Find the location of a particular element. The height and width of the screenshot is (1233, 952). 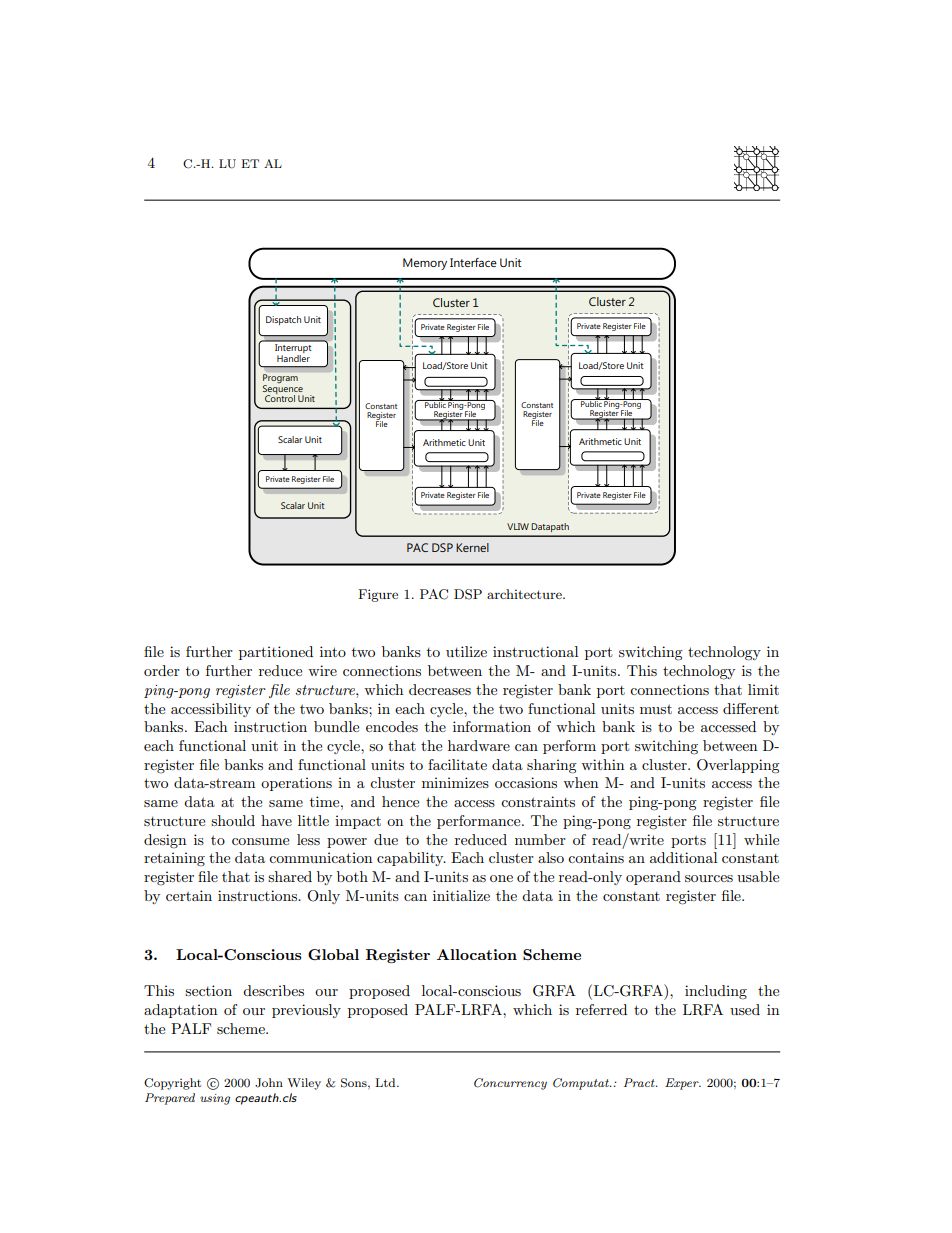

John is located at coordinates (269, 1083).
